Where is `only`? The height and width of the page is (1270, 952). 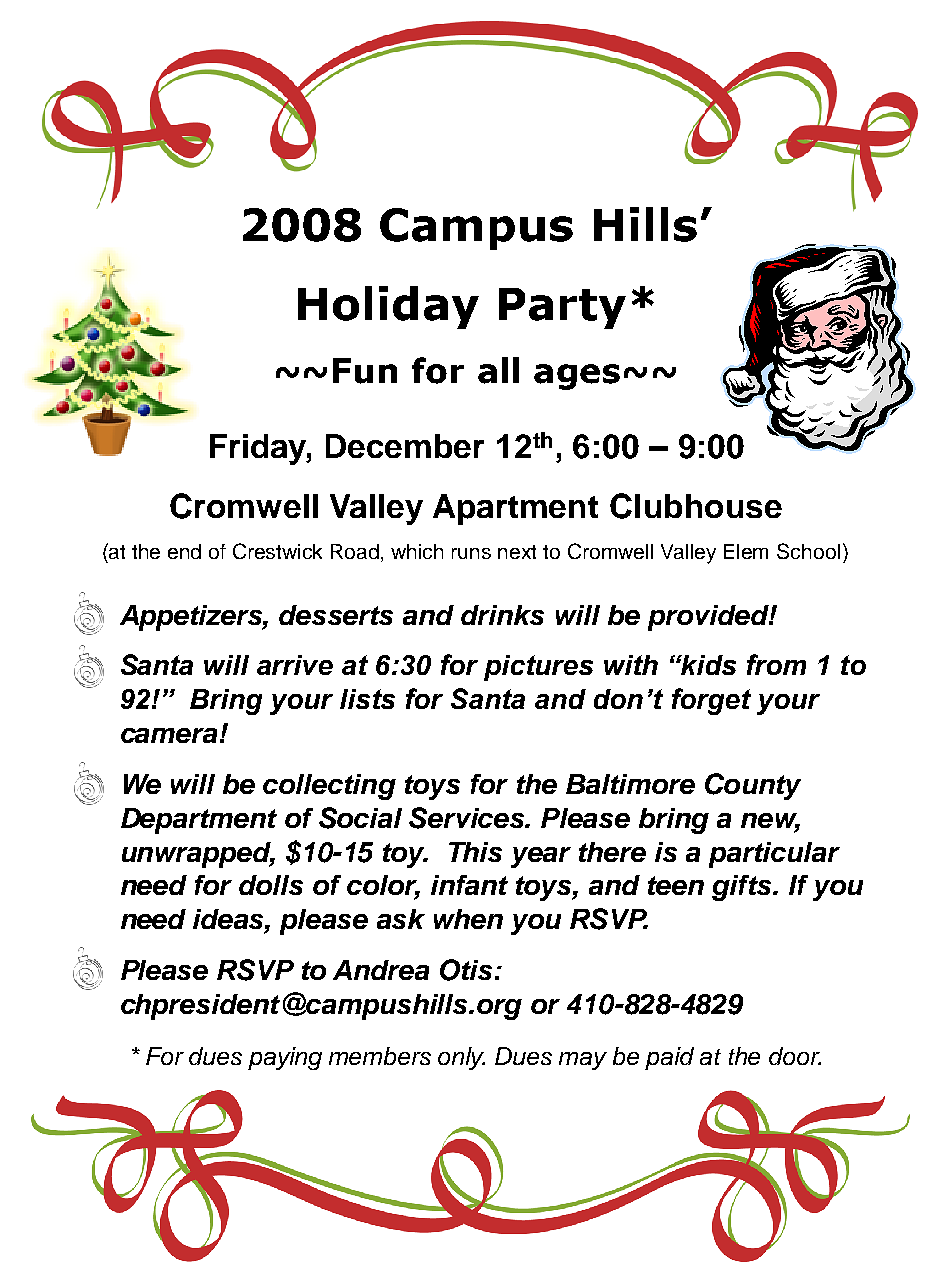 only is located at coordinates (461, 1058).
